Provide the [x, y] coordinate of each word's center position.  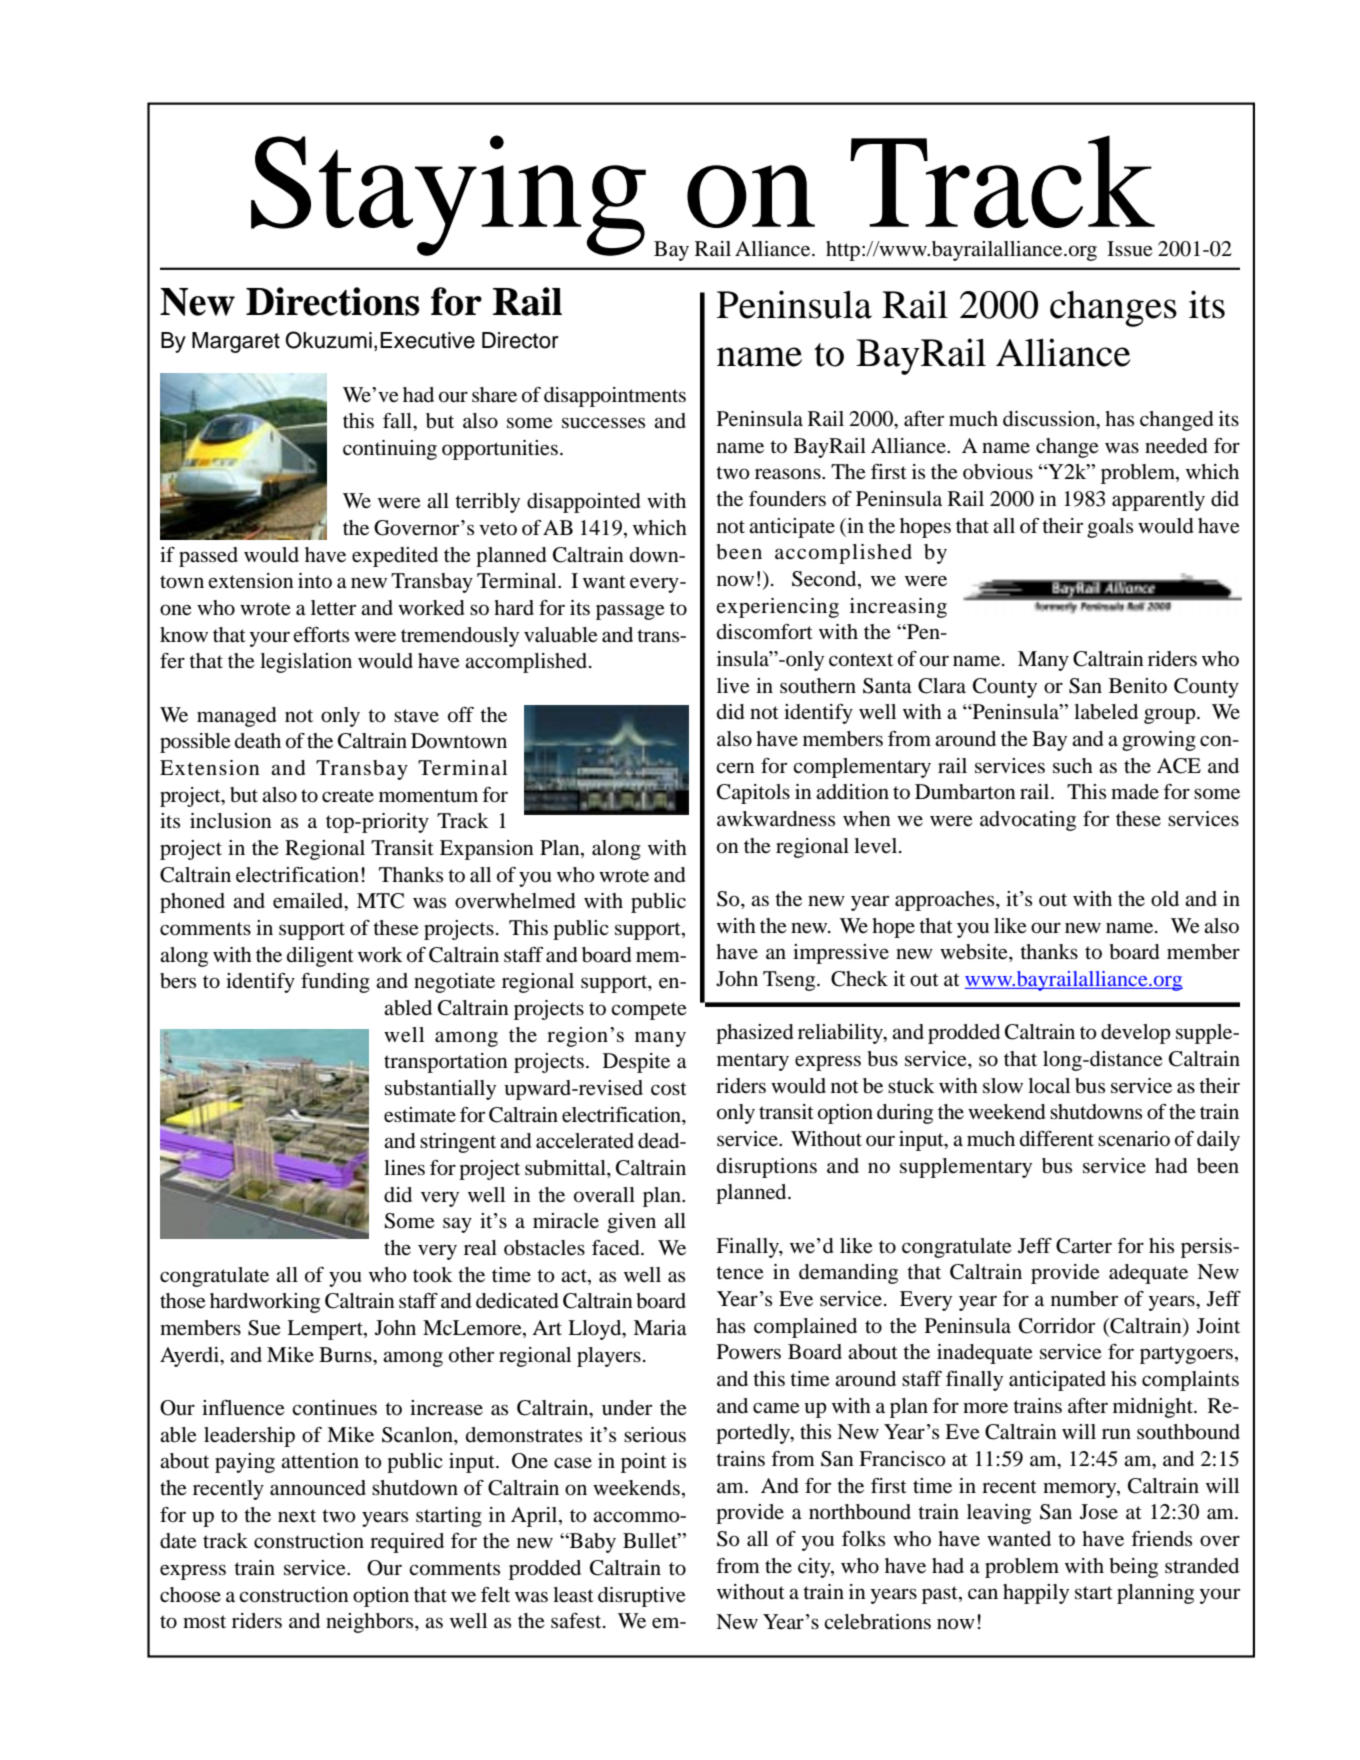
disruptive [641, 1597]
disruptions [767, 1168]
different [1057, 1139]
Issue [1129, 249]
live [733, 686]
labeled [1106, 712]
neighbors [371, 1623]
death [258, 740]
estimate [420, 1115]
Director [520, 340]
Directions [333, 301]
